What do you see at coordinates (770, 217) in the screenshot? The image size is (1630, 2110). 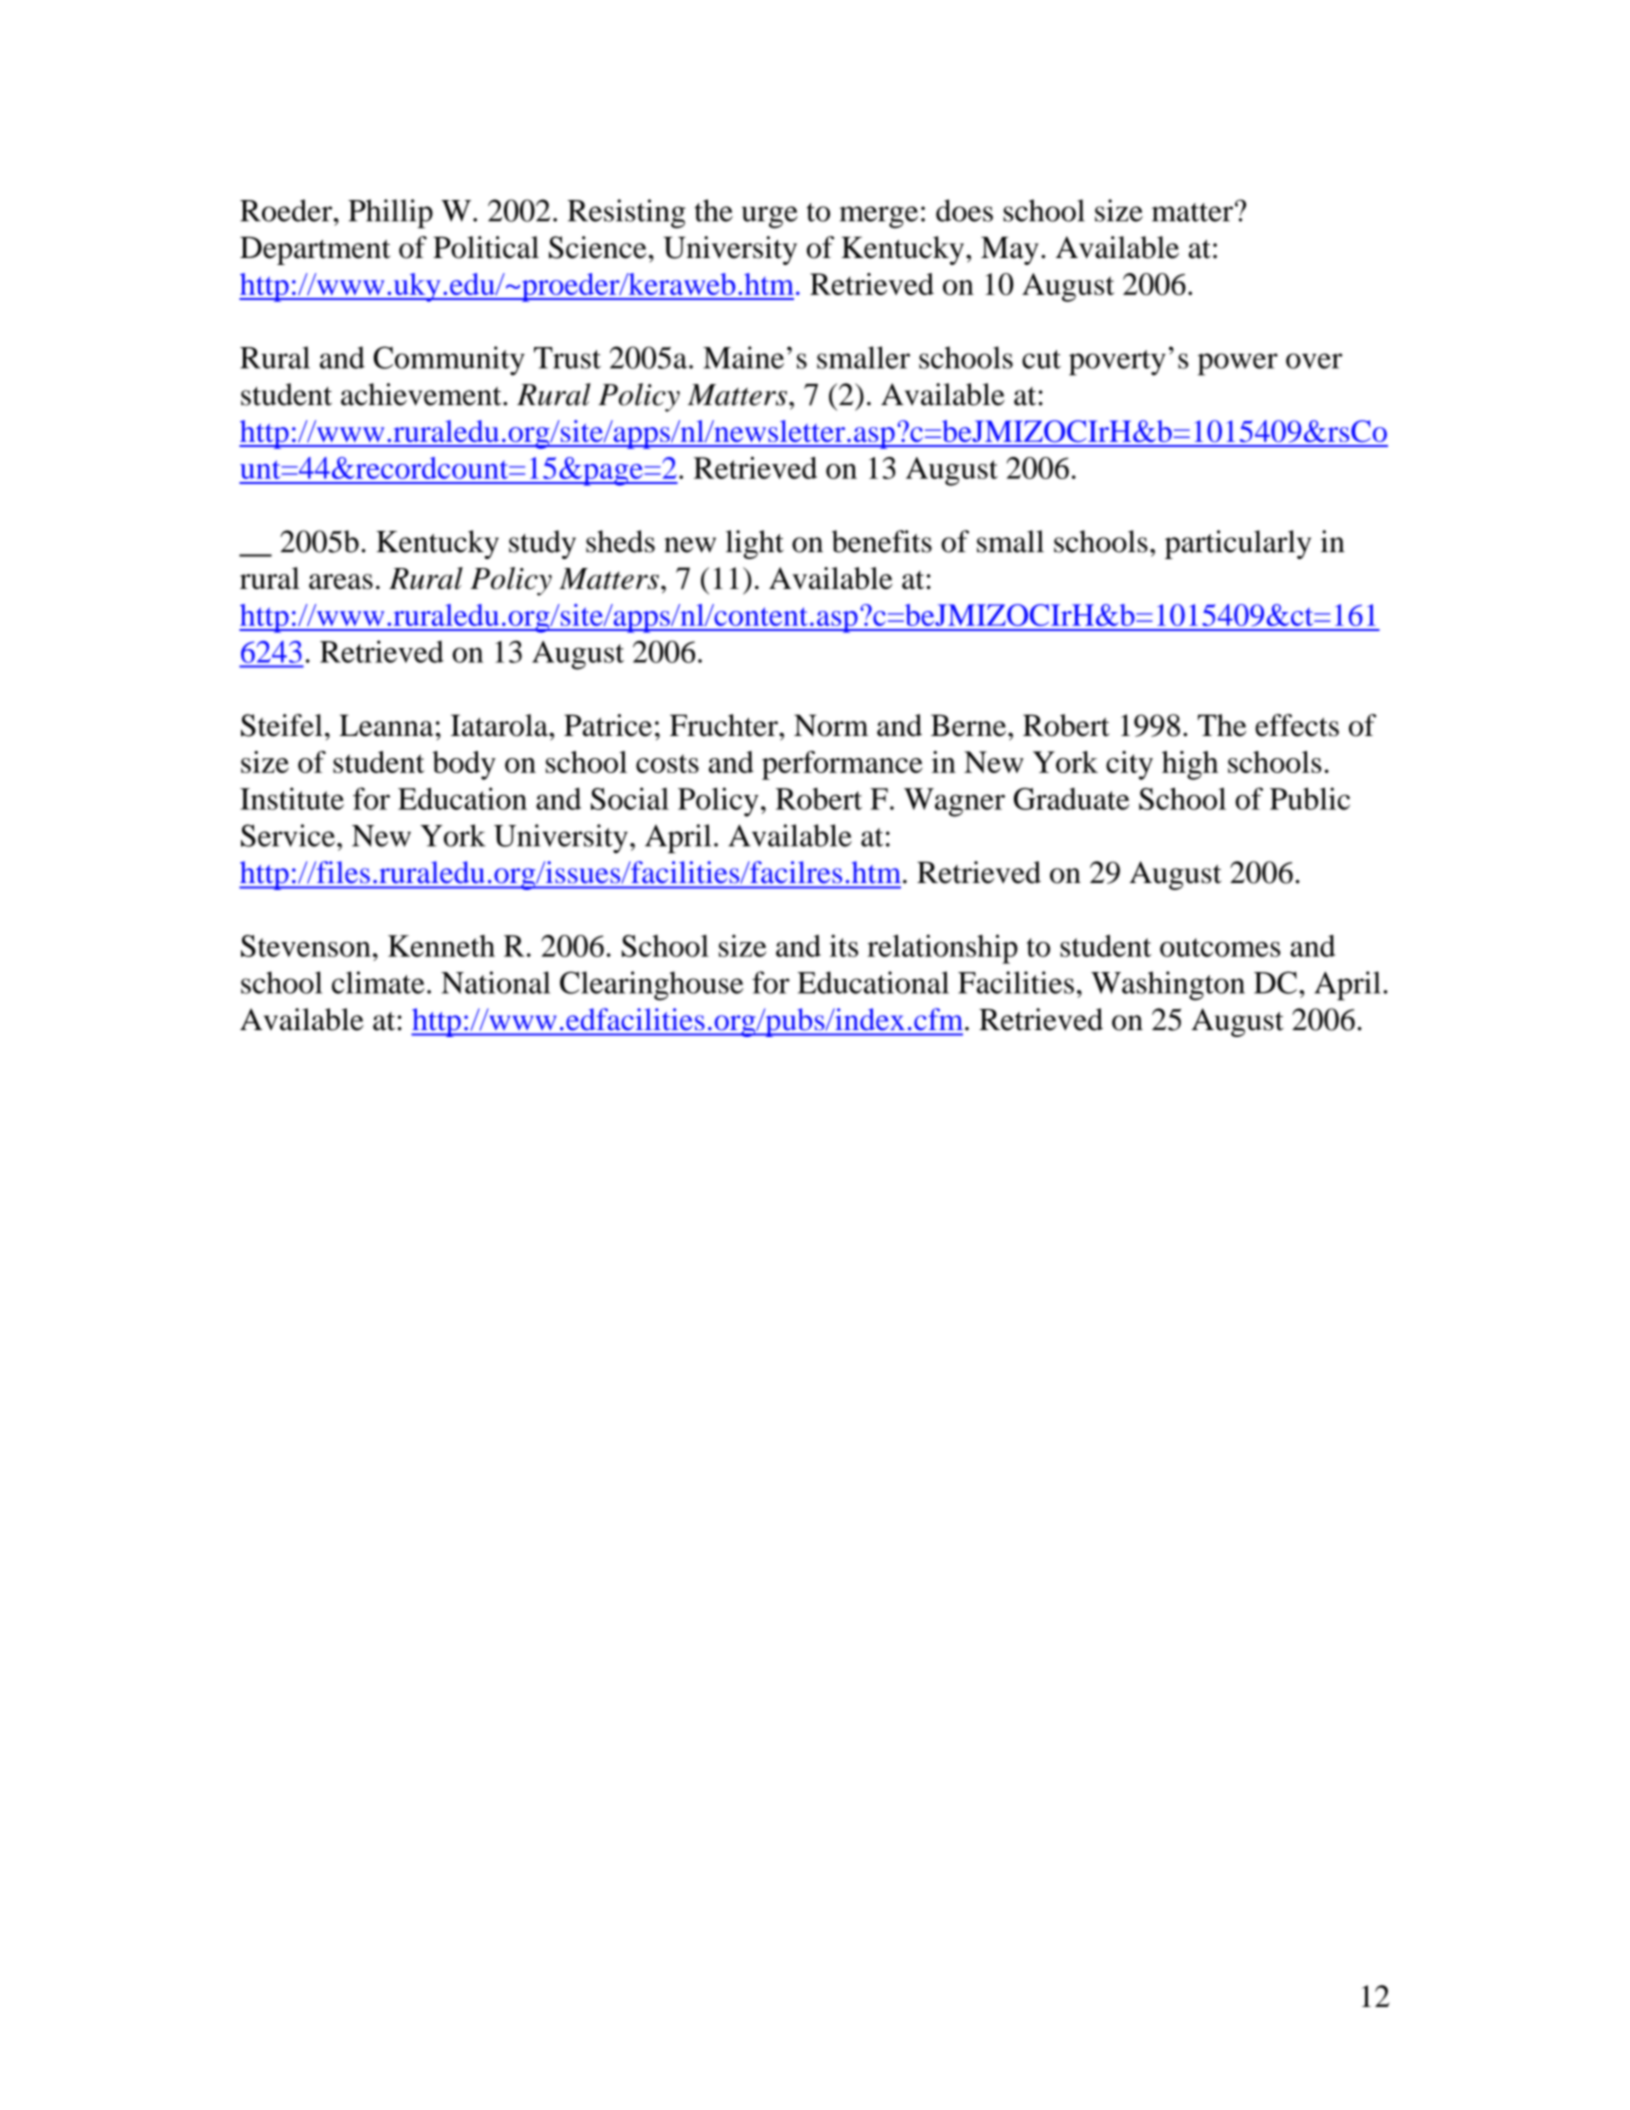 I see `urge` at bounding box center [770, 217].
